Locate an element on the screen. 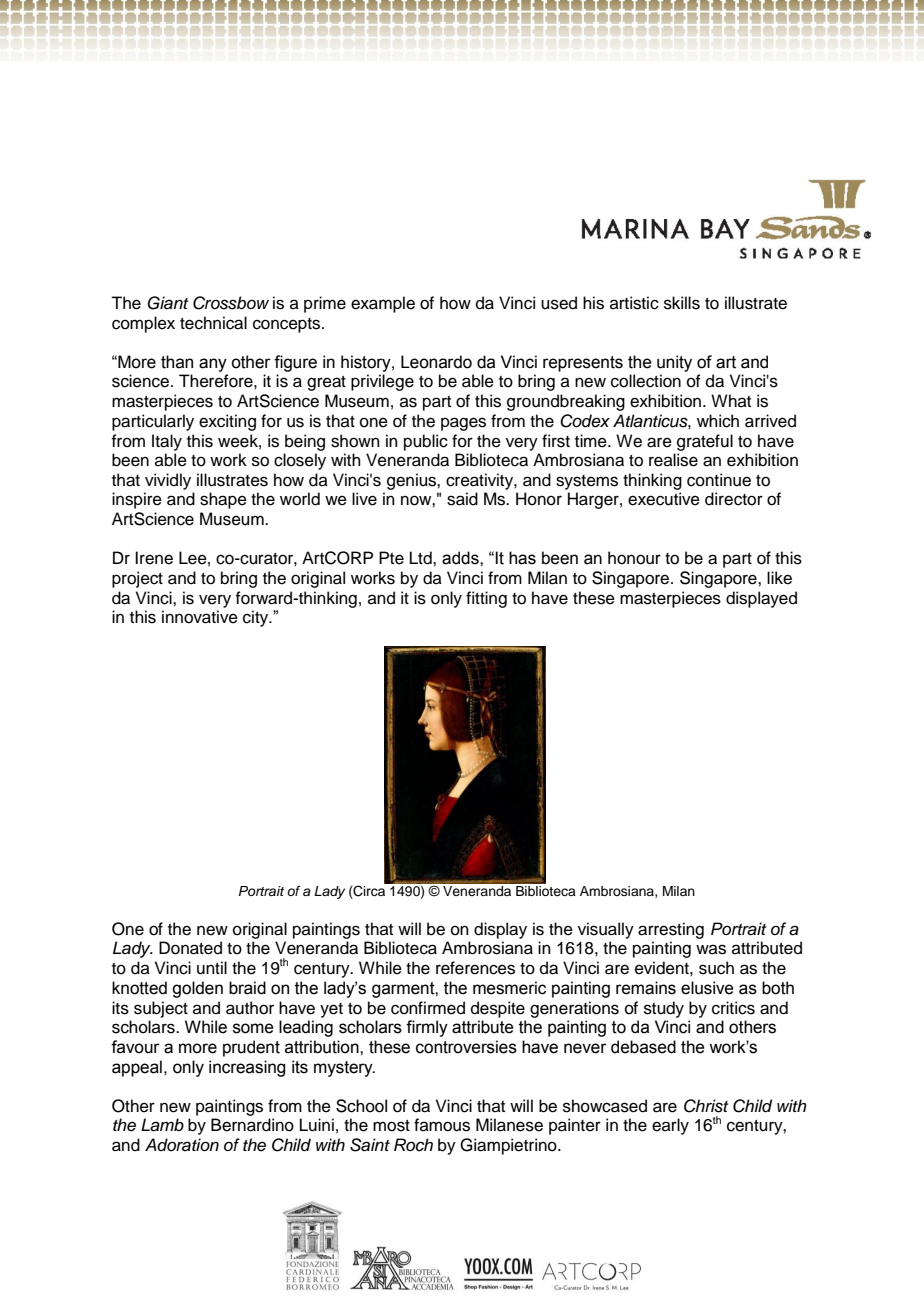 Image resolution: width=924 pixels, height=1308 pixels. fitting is located at coordinates (486, 599).
